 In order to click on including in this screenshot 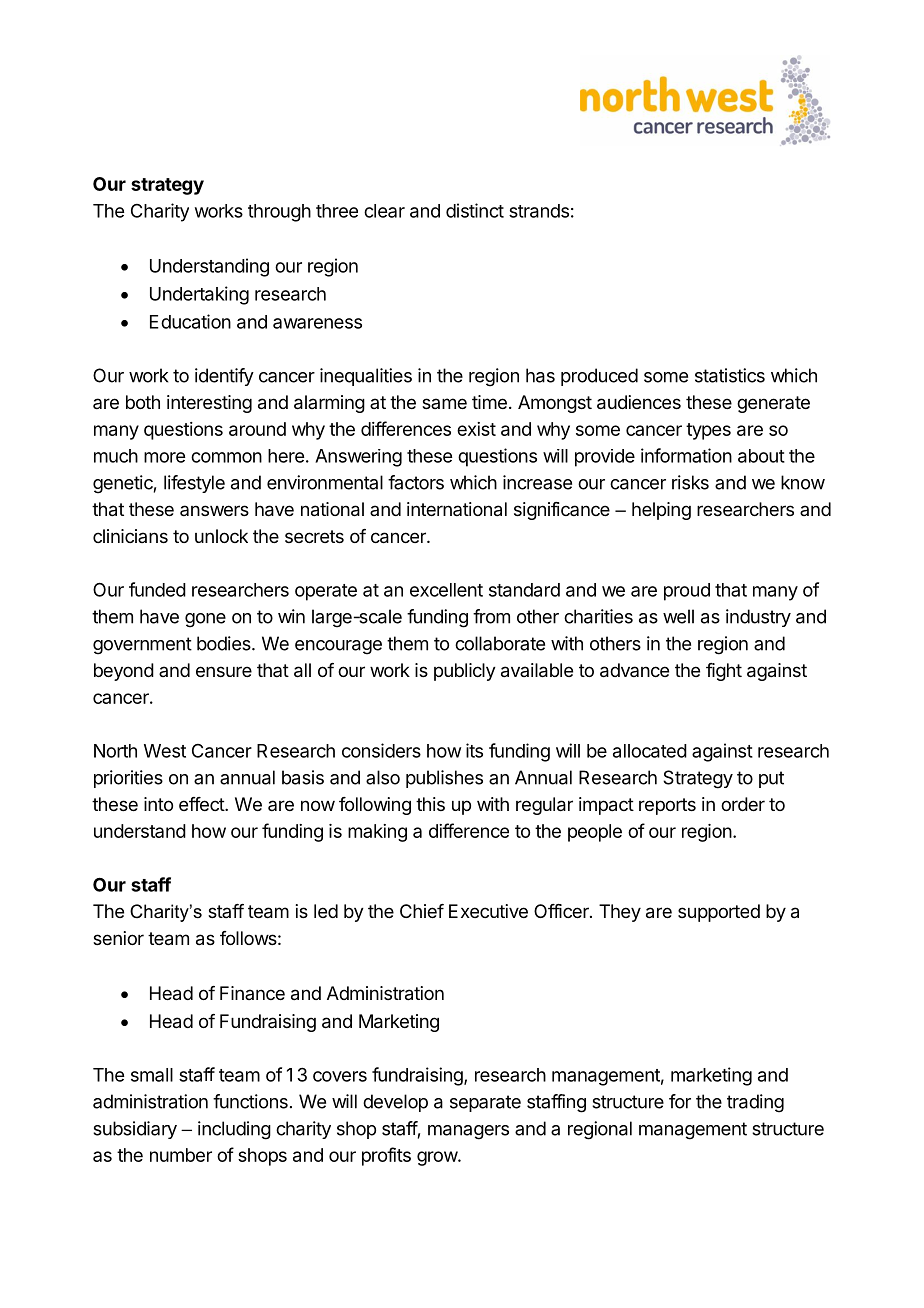, I will do `click(234, 1130)`.
